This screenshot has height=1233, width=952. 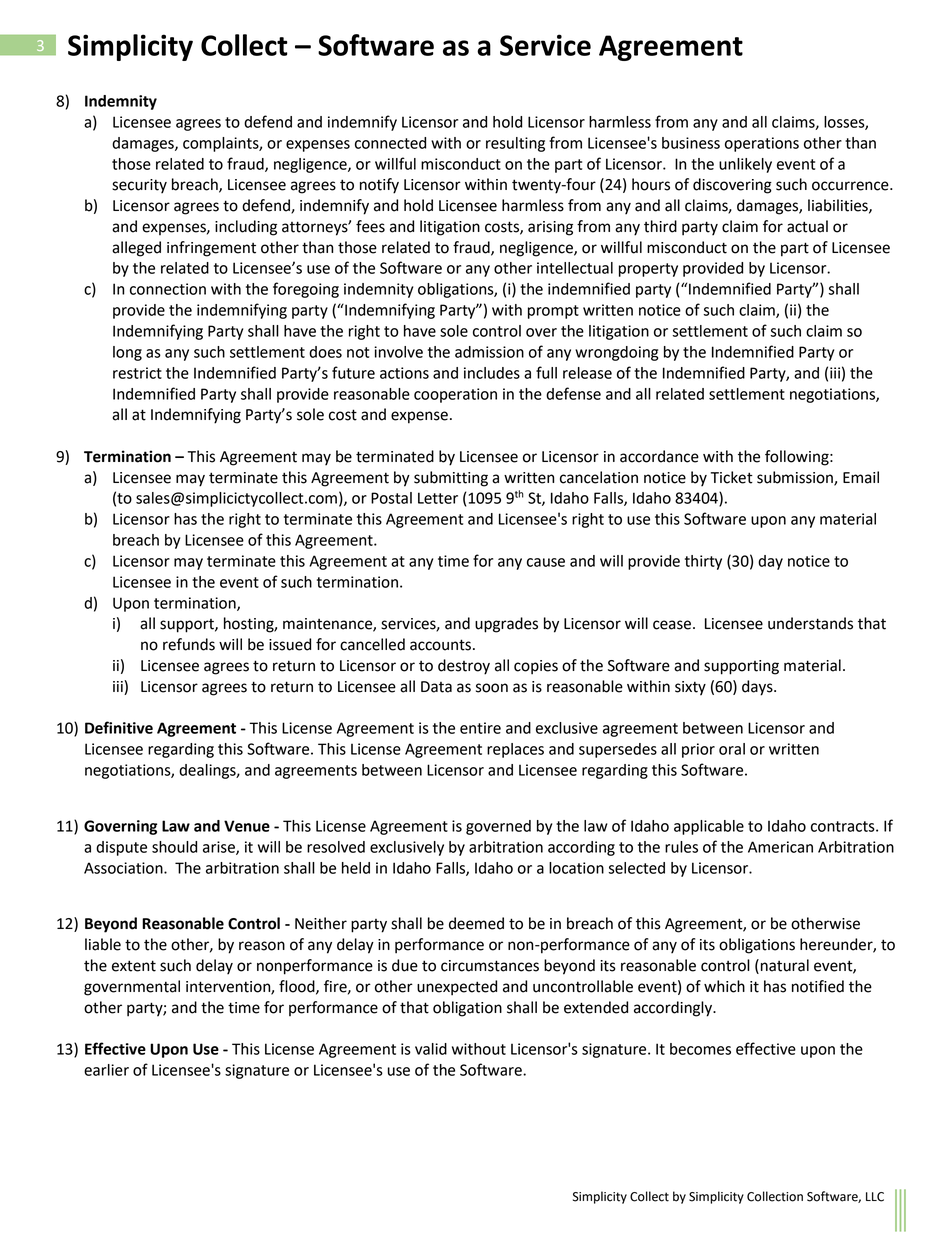 What do you see at coordinates (745, 165) in the screenshot?
I see `unlikely` at bounding box center [745, 165].
